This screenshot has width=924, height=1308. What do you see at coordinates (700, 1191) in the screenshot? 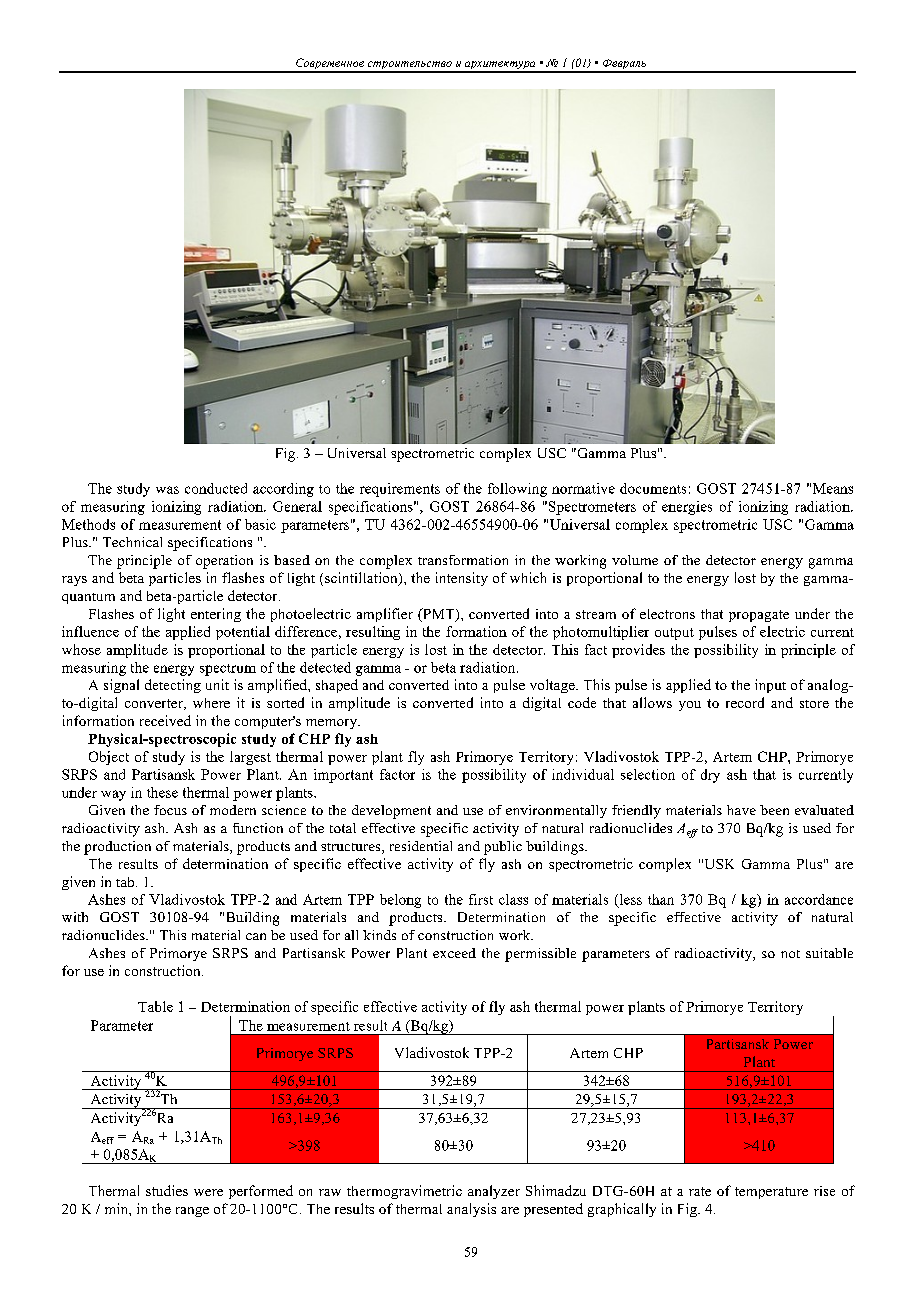
I see `rate` at bounding box center [700, 1191].
